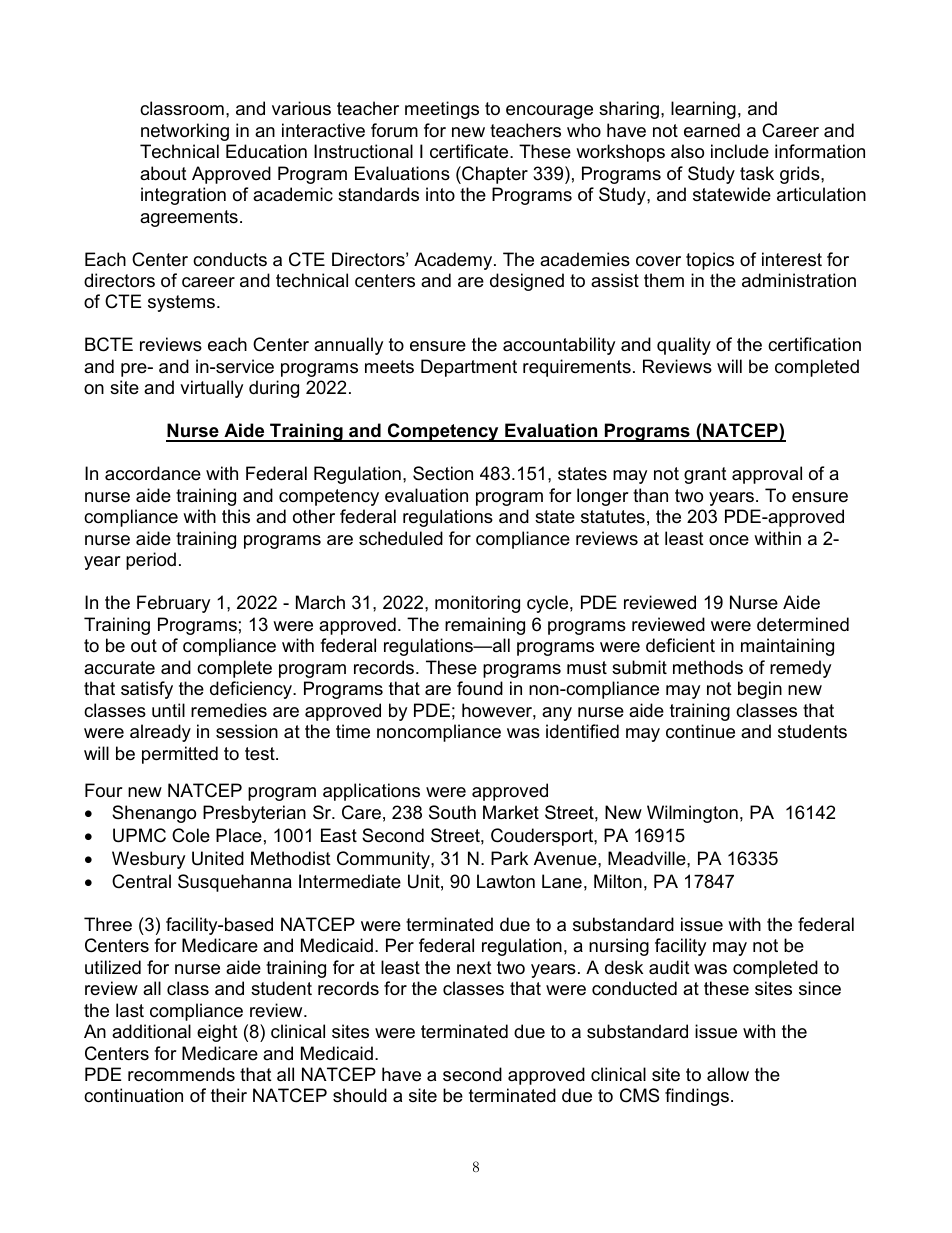 This screenshot has width=952, height=1233. What do you see at coordinates (153, 473) in the screenshot?
I see `accordance` at bounding box center [153, 473].
